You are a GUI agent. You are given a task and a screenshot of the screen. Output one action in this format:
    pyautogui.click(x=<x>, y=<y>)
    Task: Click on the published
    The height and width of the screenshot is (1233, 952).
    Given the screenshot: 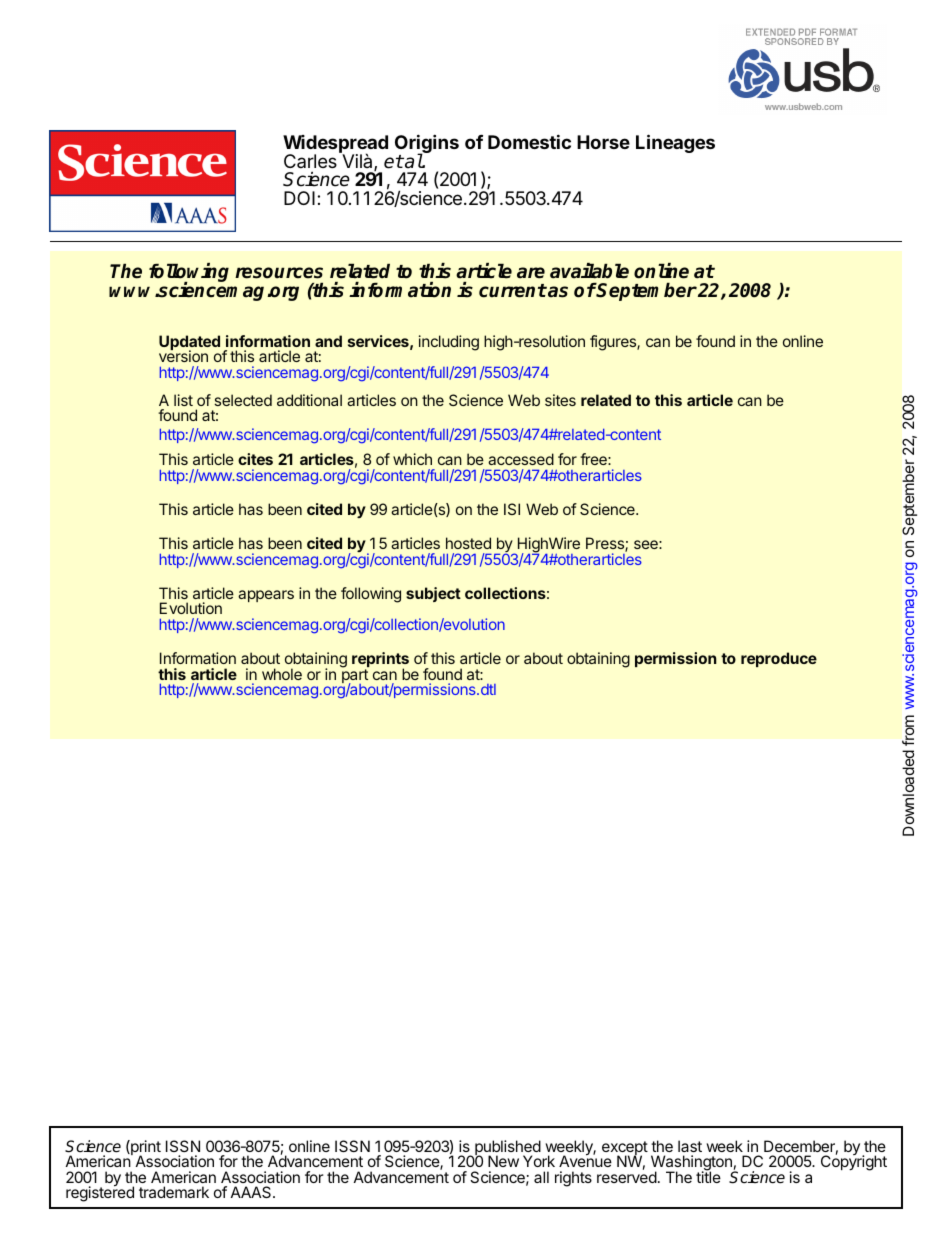 What is the action you would take?
    pyautogui.click(x=507, y=1149)
